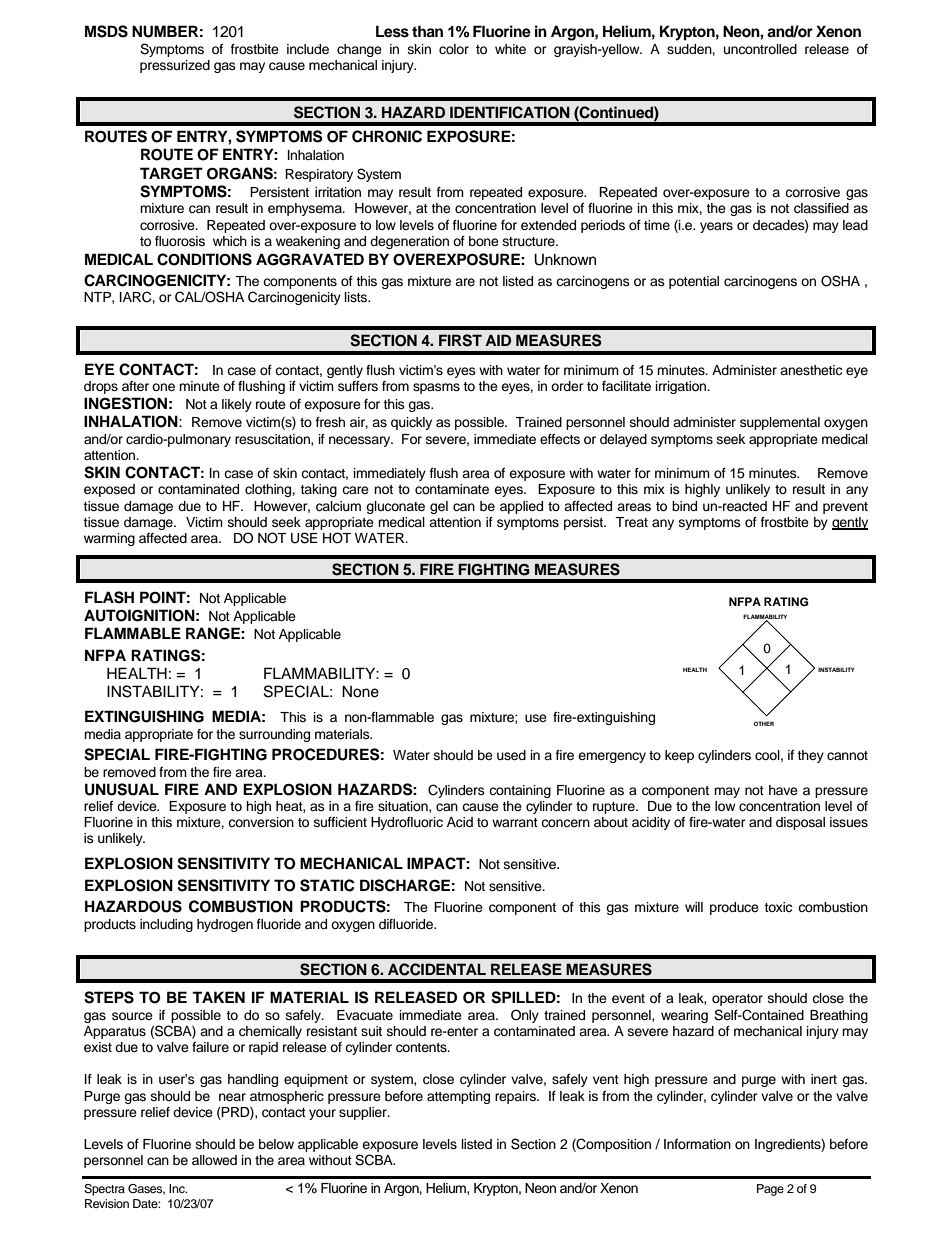  I want to click on pressurized, so click(175, 66).
